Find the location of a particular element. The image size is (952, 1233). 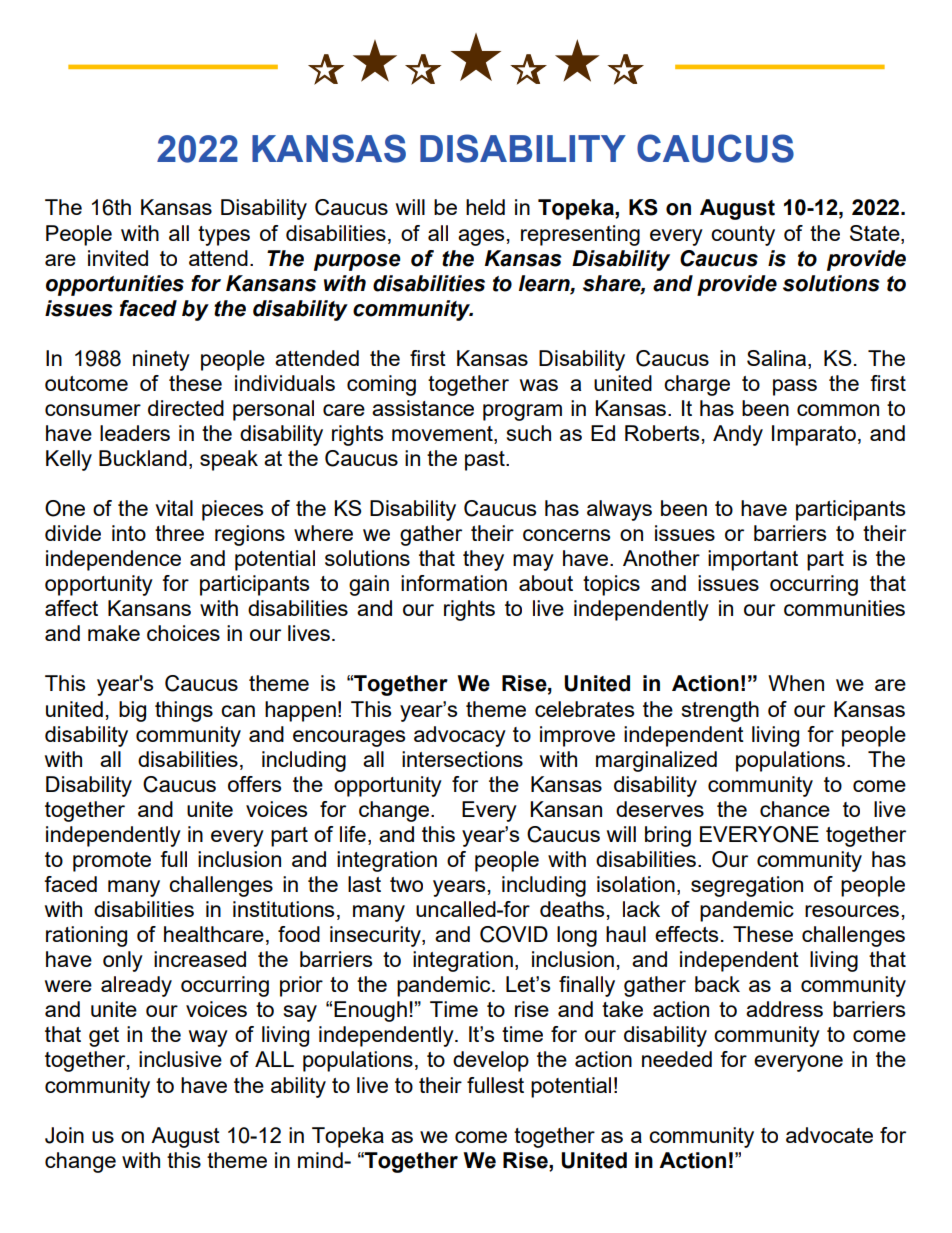

two is located at coordinates (406, 884).
